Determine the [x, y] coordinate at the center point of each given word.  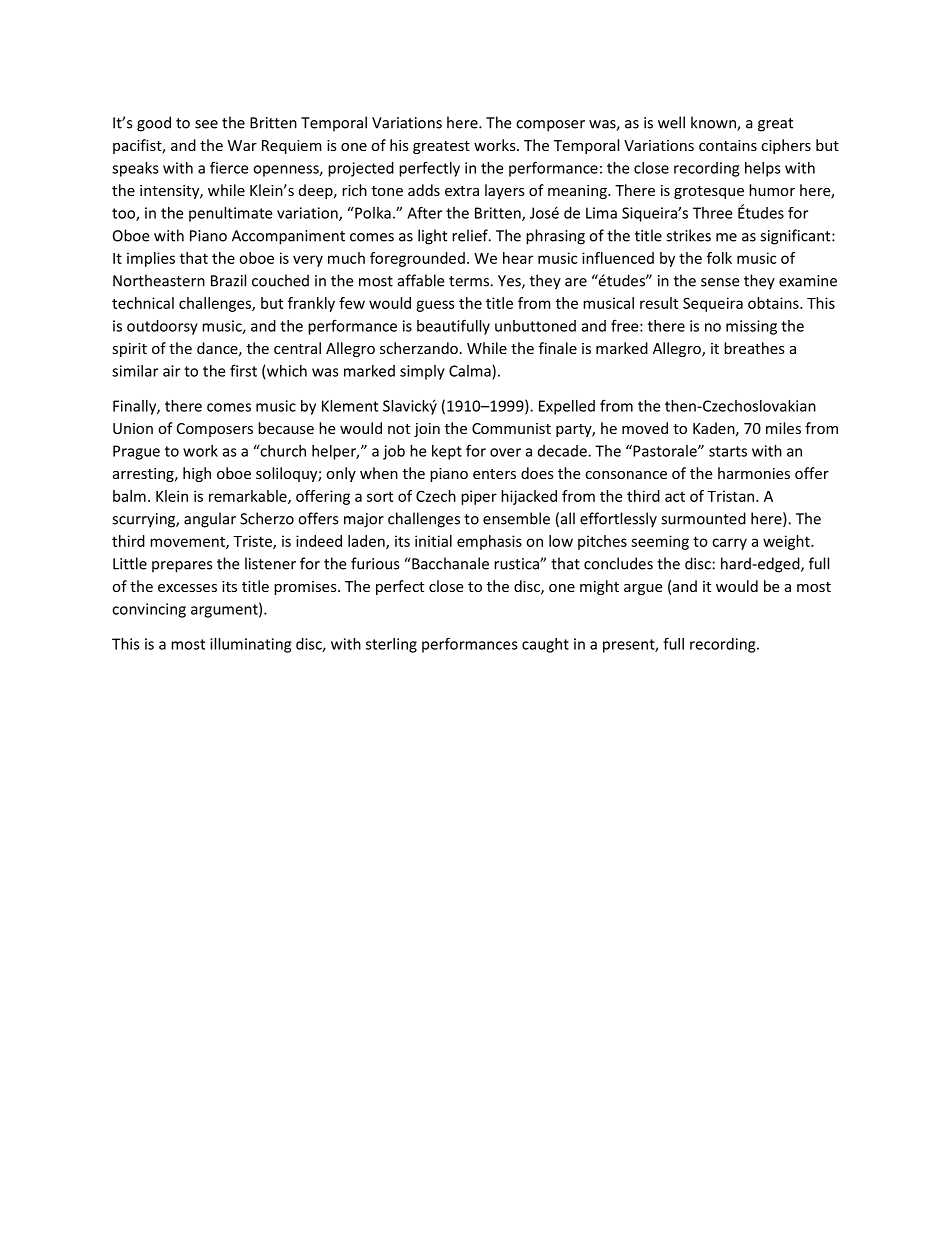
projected [361, 169]
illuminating [250, 645]
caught [545, 645]
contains [728, 145]
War [242, 145]
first [243, 370]
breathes [754, 348]
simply [422, 372]
